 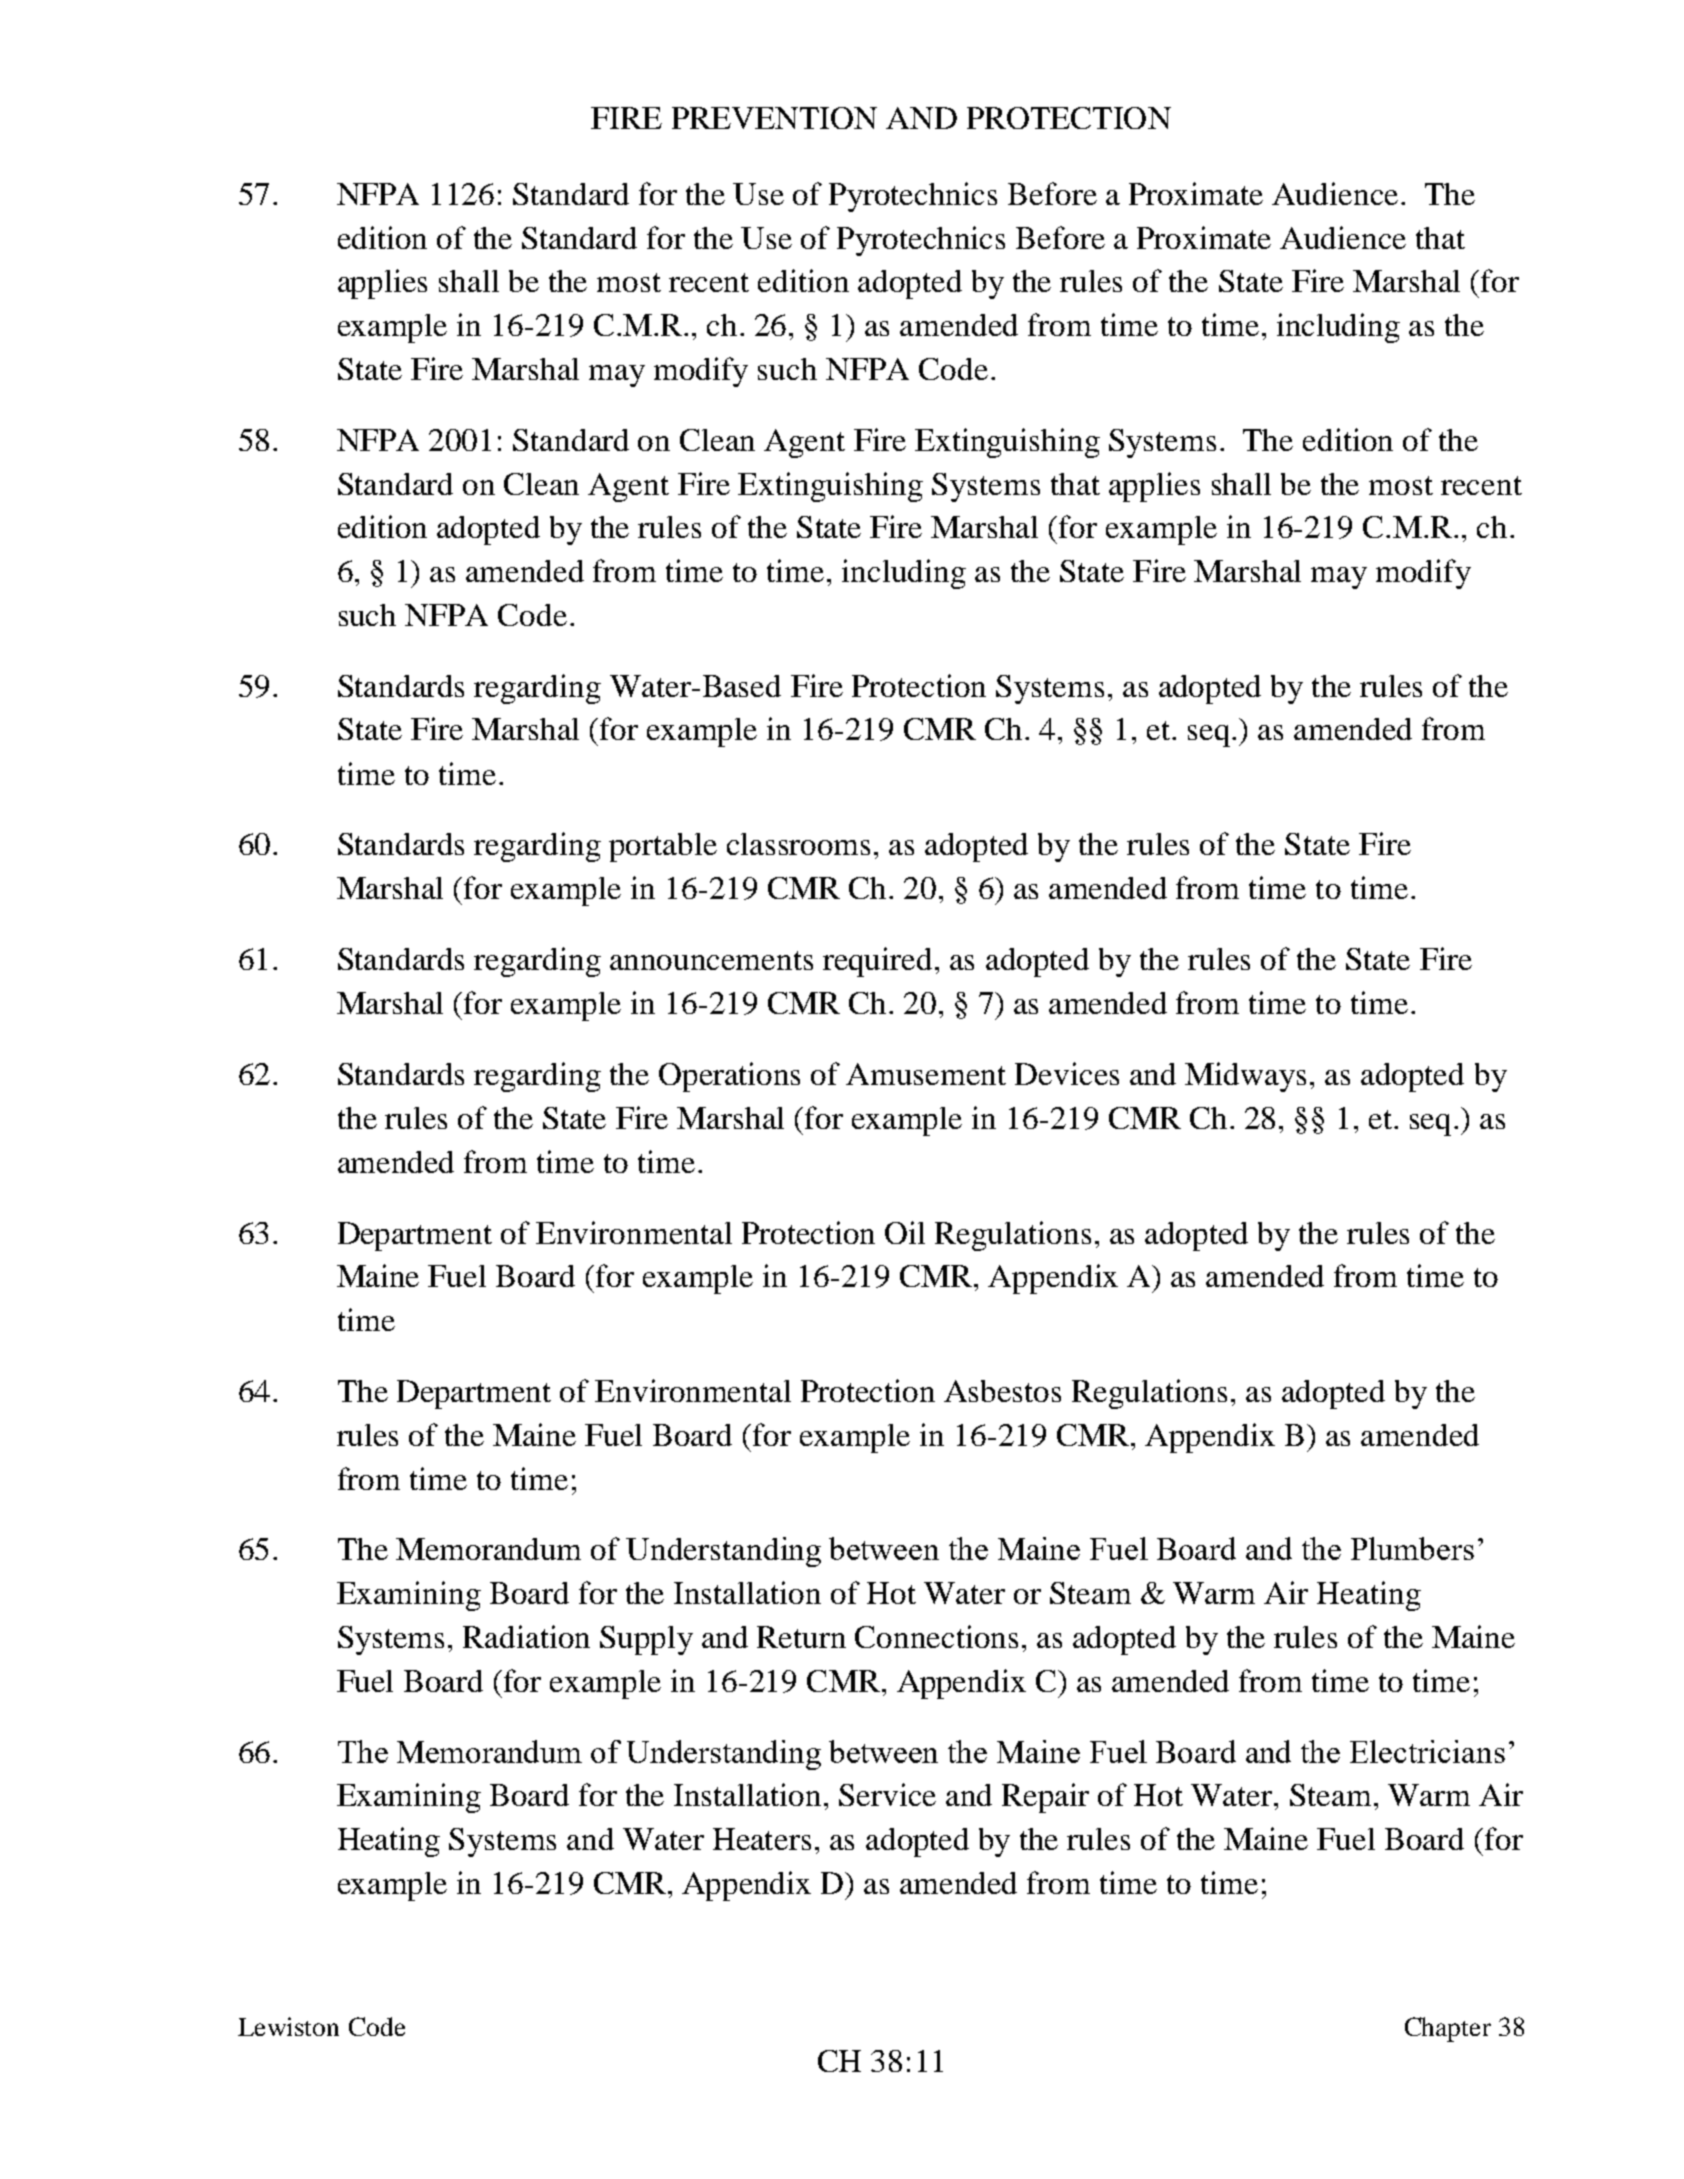 I want to click on required, so click(x=879, y=962).
